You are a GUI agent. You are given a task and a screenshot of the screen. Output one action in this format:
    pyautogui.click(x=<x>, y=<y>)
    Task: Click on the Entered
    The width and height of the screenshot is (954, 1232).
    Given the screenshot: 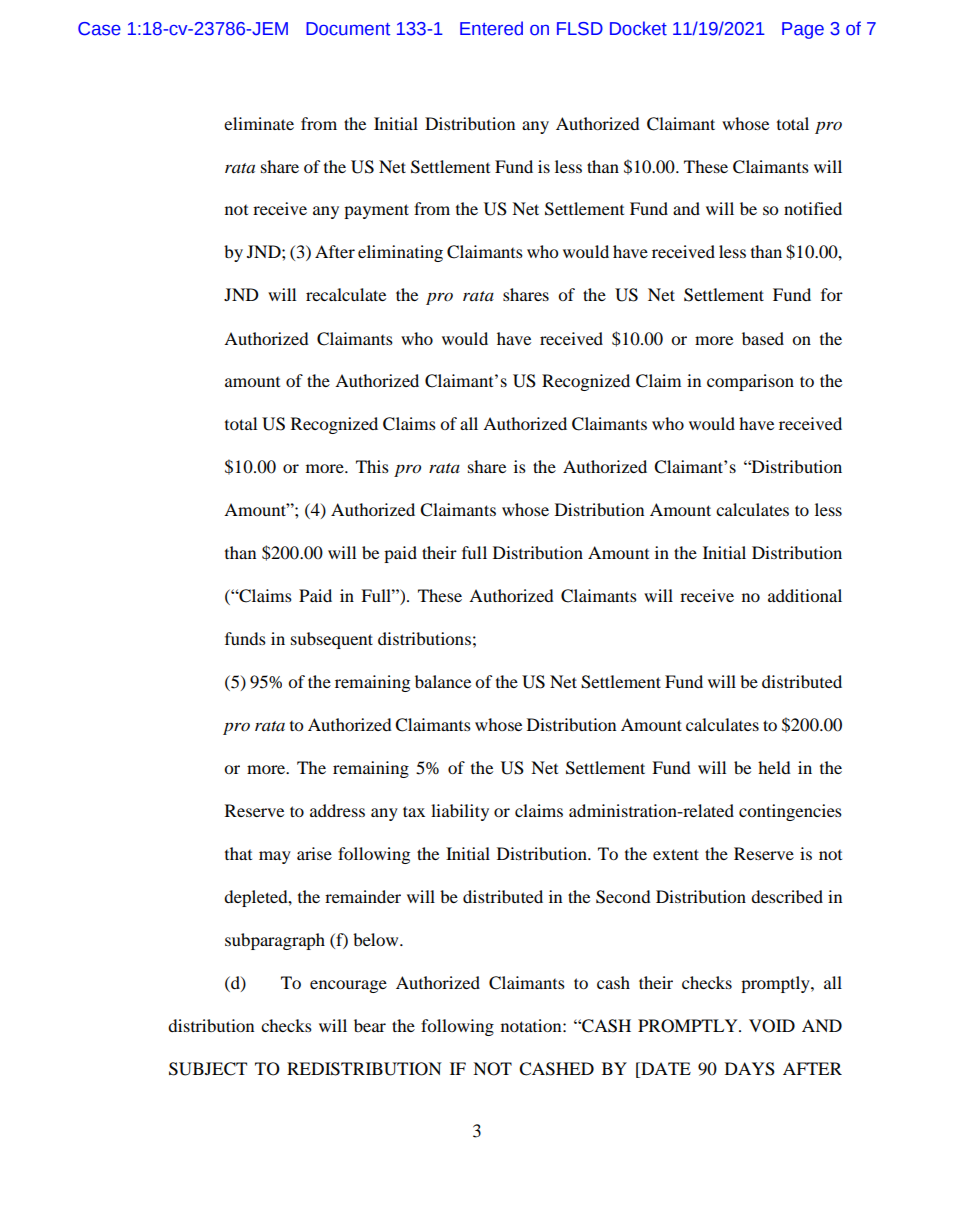 What is the action you would take?
    pyautogui.click(x=491, y=28)
